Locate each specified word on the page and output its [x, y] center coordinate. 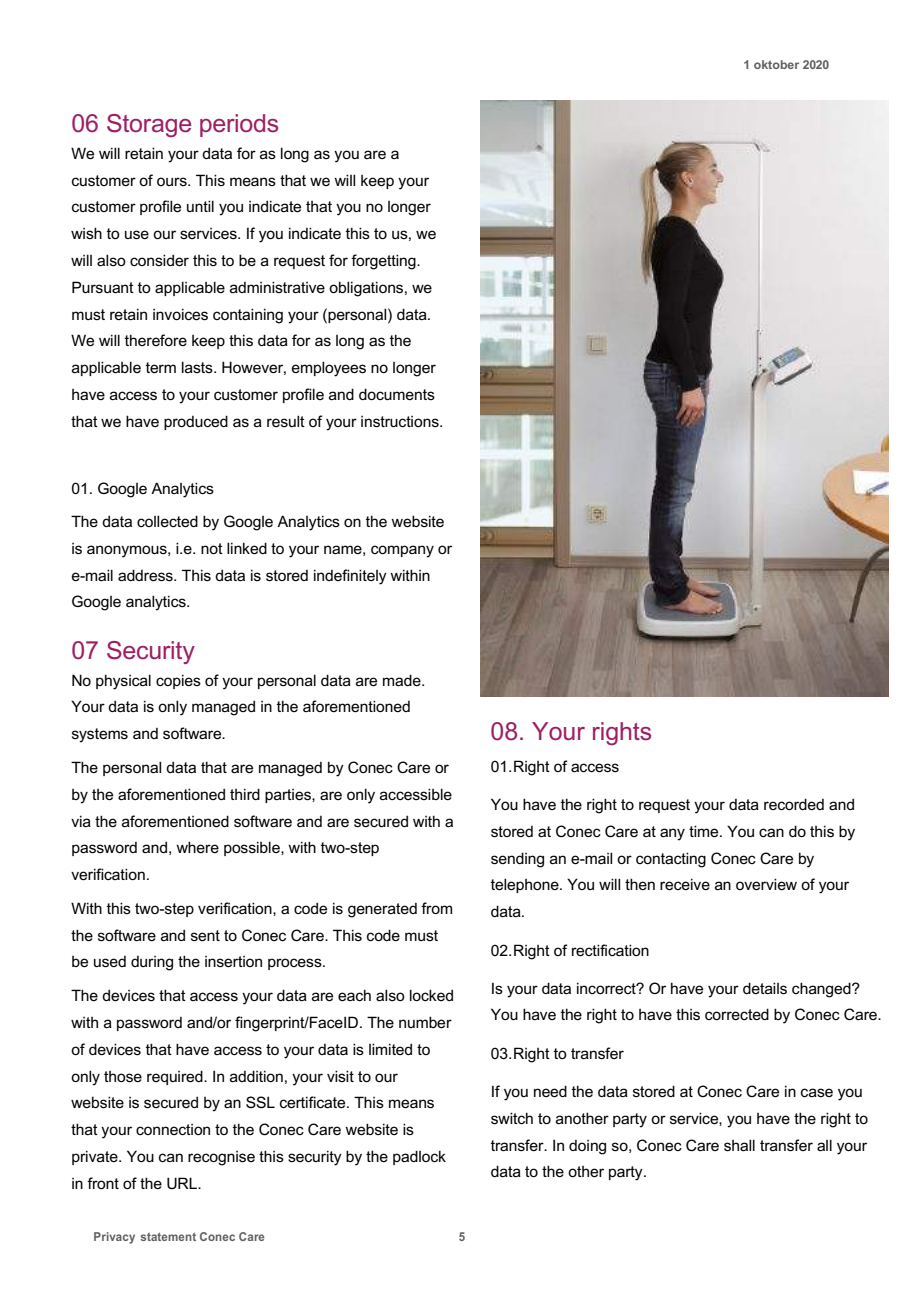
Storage [149, 125]
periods [239, 125]
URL [183, 1183]
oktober [776, 64]
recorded [794, 804]
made [403, 680]
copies [178, 681]
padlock [419, 1157]
